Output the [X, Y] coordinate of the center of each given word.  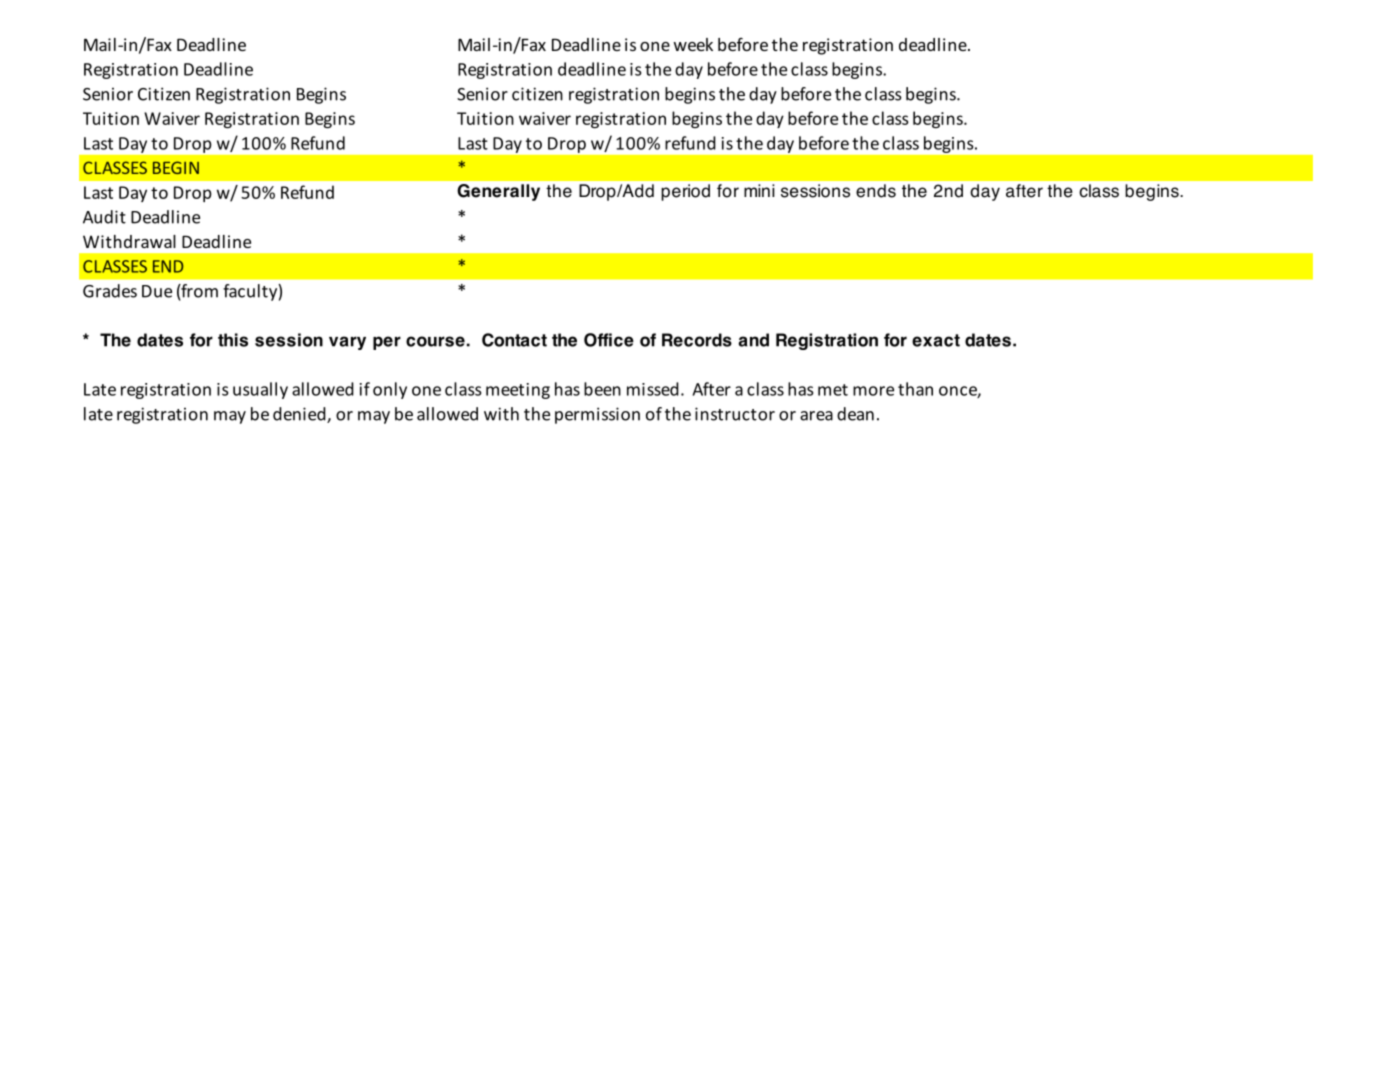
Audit [104, 217]
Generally [499, 192]
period [685, 192]
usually [260, 390]
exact [936, 340]
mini [759, 190]
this [233, 340]
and [753, 340]
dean [855, 414]
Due [157, 291]
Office [609, 340]
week [693, 44]
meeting [518, 391]
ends [876, 191]
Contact [514, 340]
